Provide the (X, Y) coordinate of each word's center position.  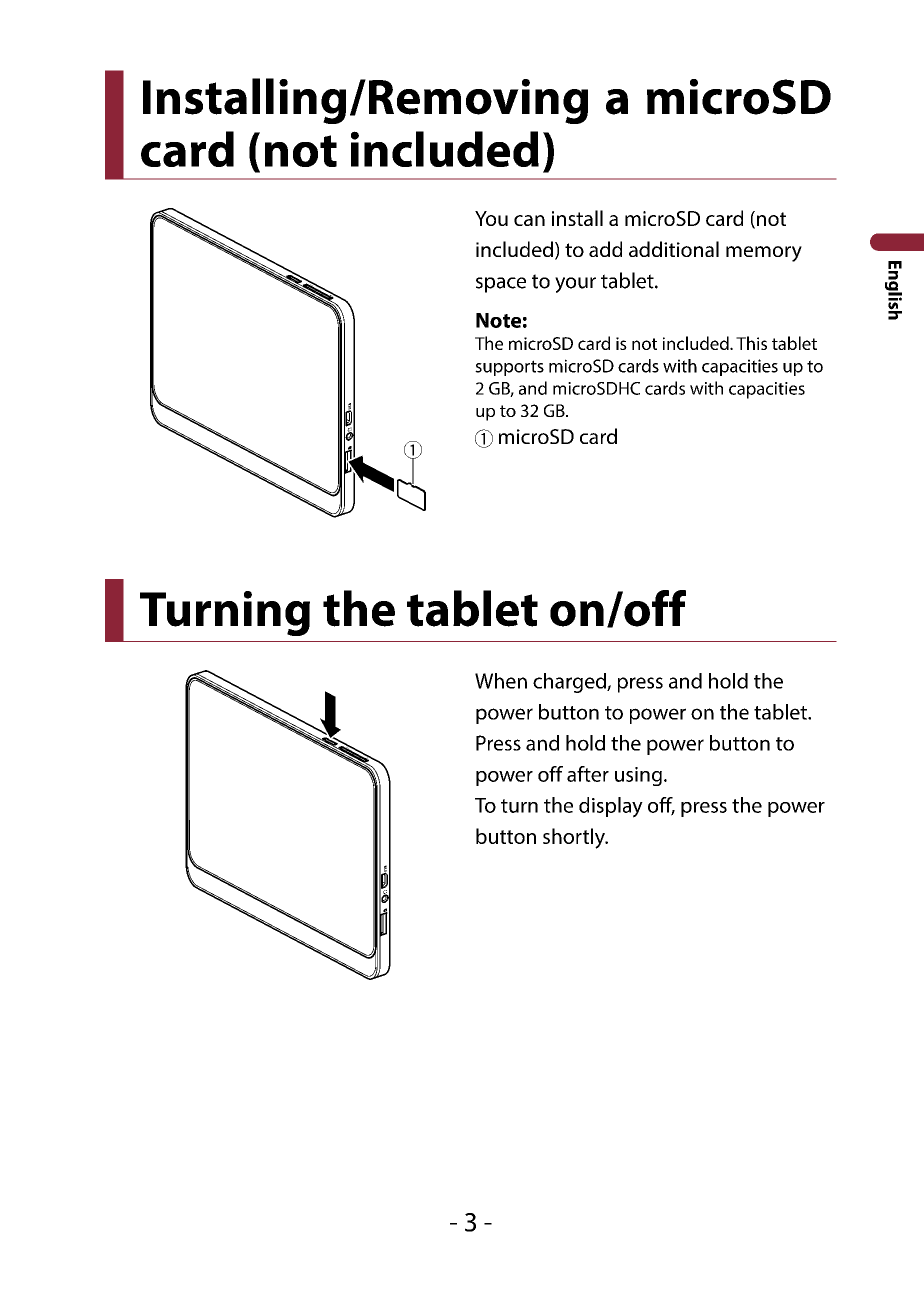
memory (764, 254)
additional (674, 249)
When (501, 681)
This (751, 343)
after (588, 774)
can (529, 220)
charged (570, 683)
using (638, 776)
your (575, 285)
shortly (575, 838)
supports (509, 368)
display (611, 807)
